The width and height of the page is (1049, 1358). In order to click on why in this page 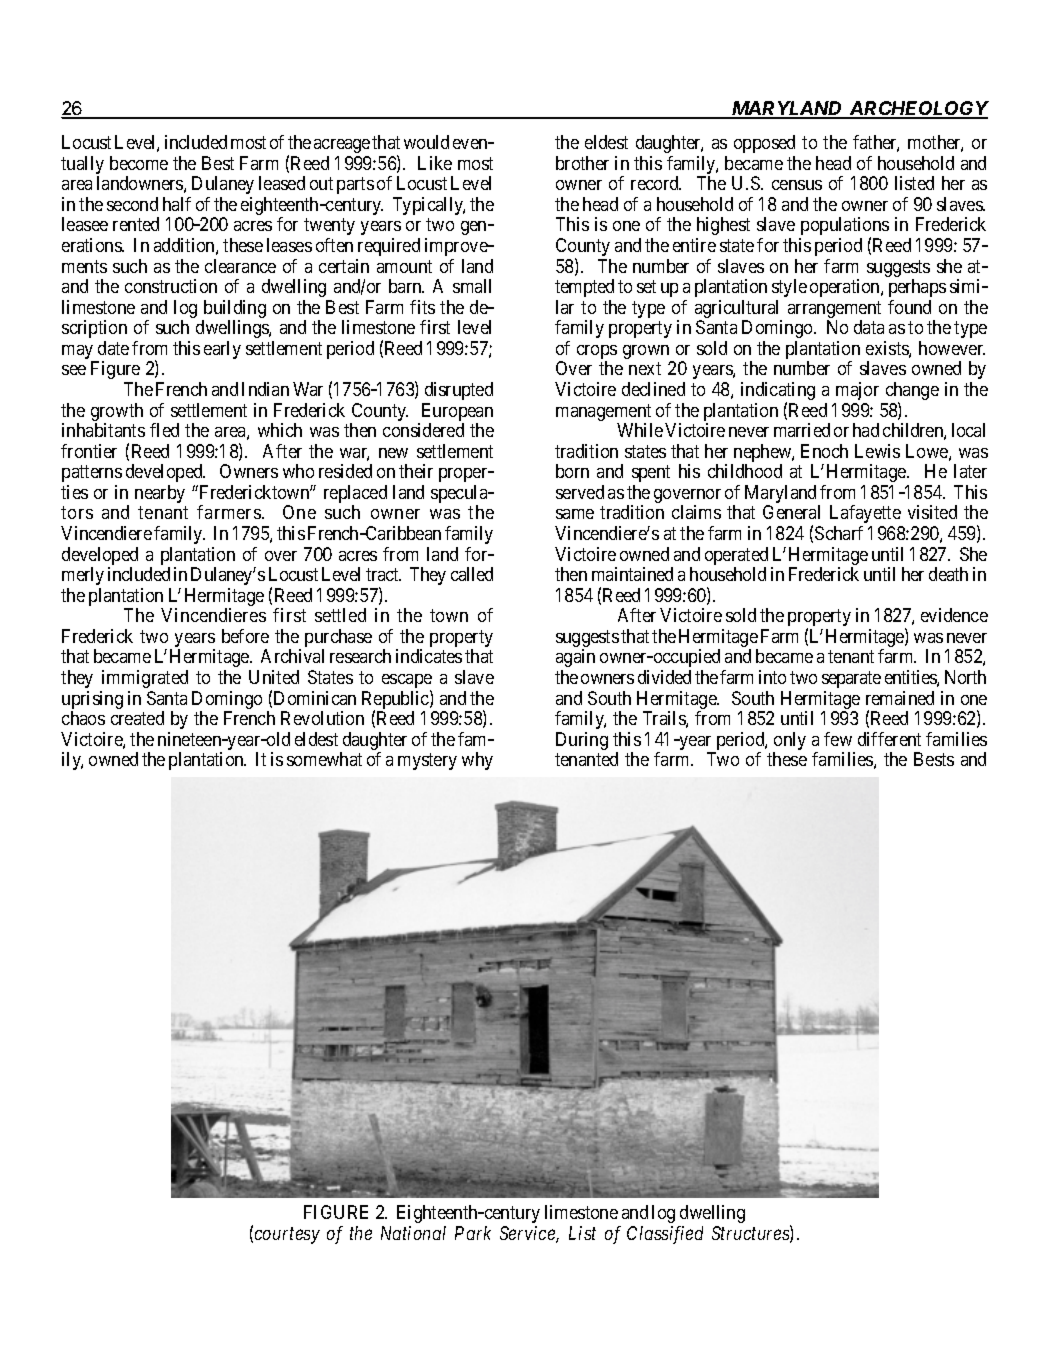, I will do `click(477, 761)`.
